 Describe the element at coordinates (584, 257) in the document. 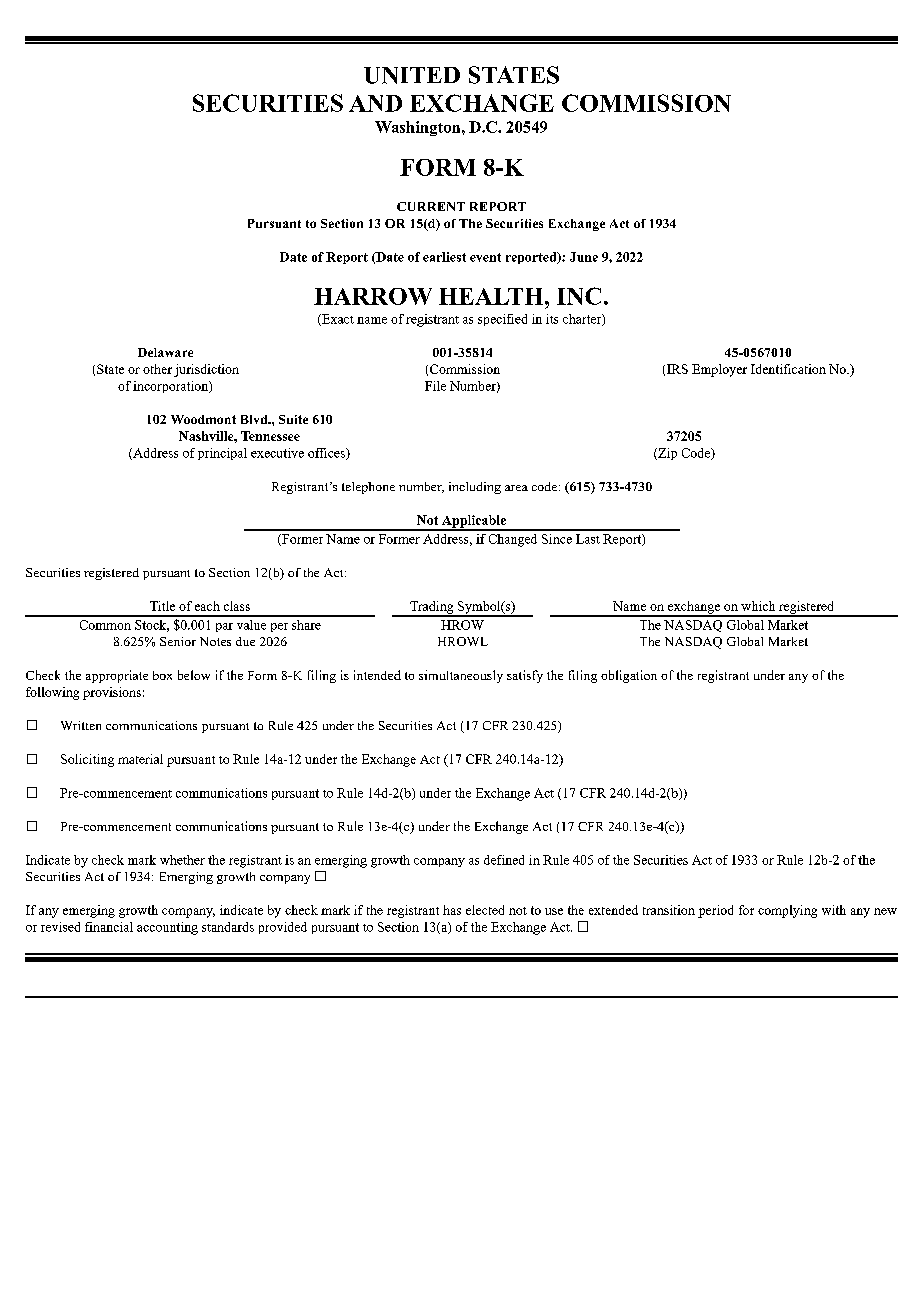

I see `June` at that location.
